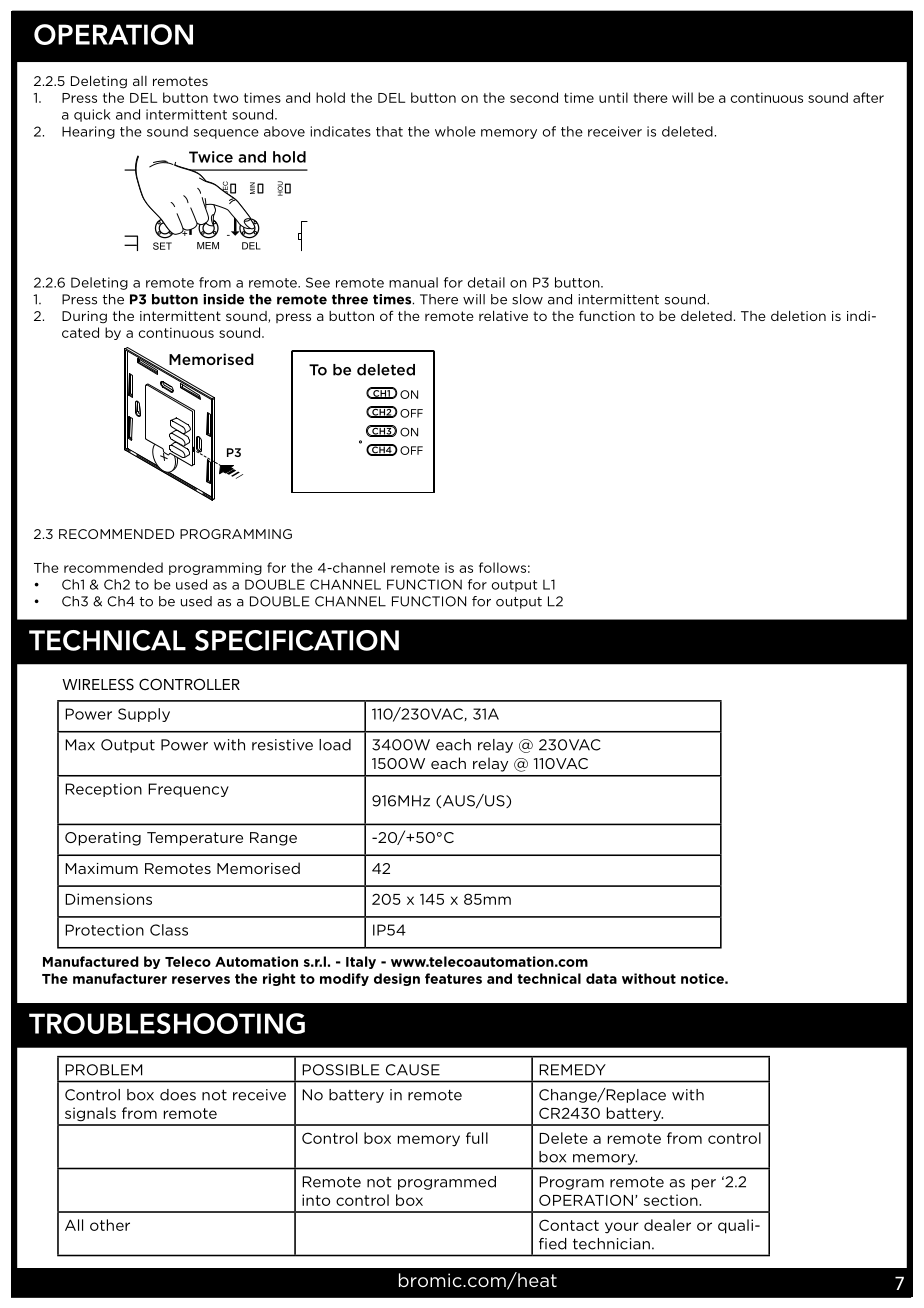  I want to click on load, so click(335, 745).
